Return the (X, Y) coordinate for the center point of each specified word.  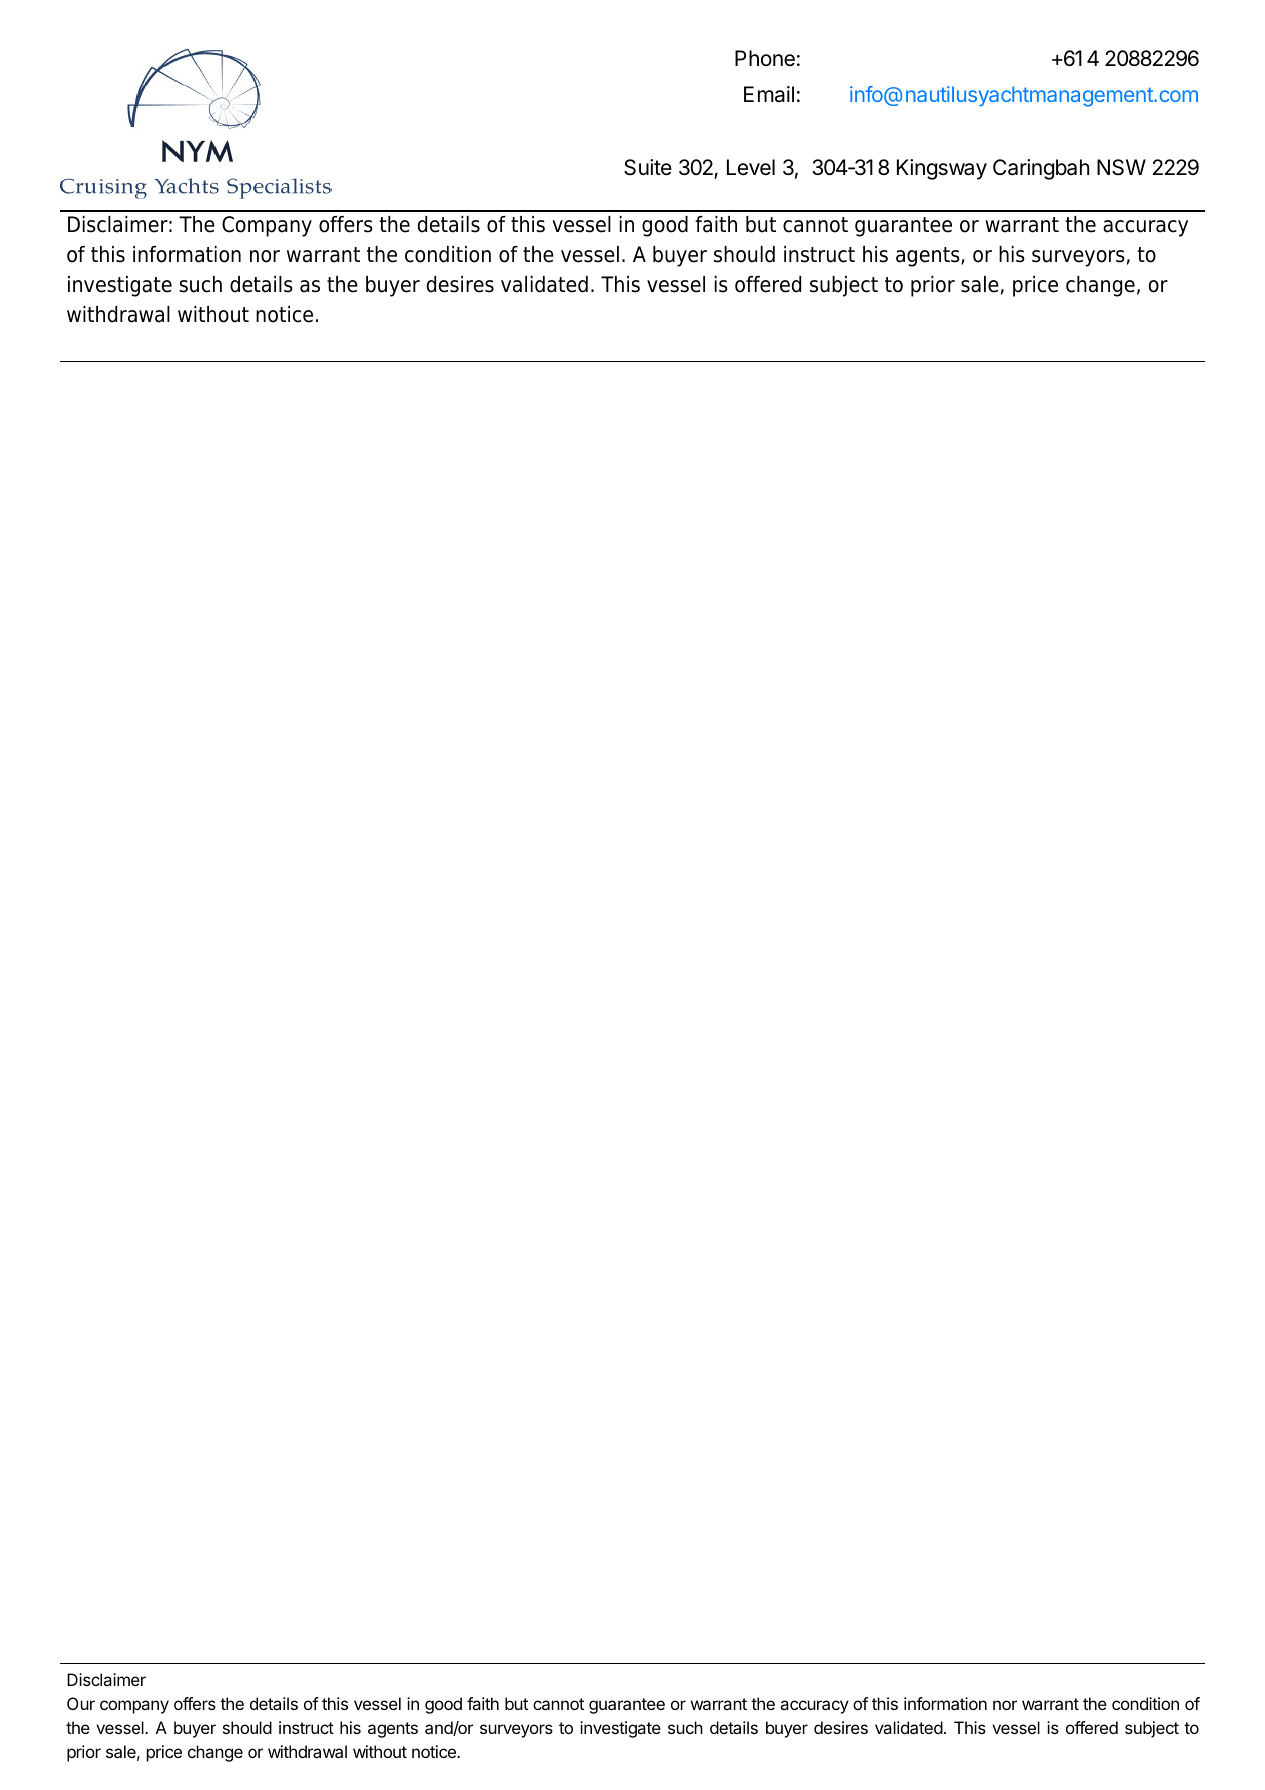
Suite (648, 167)
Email (769, 94)
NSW (1121, 167)
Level (751, 167)
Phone (765, 58)
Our (81, 1703)
